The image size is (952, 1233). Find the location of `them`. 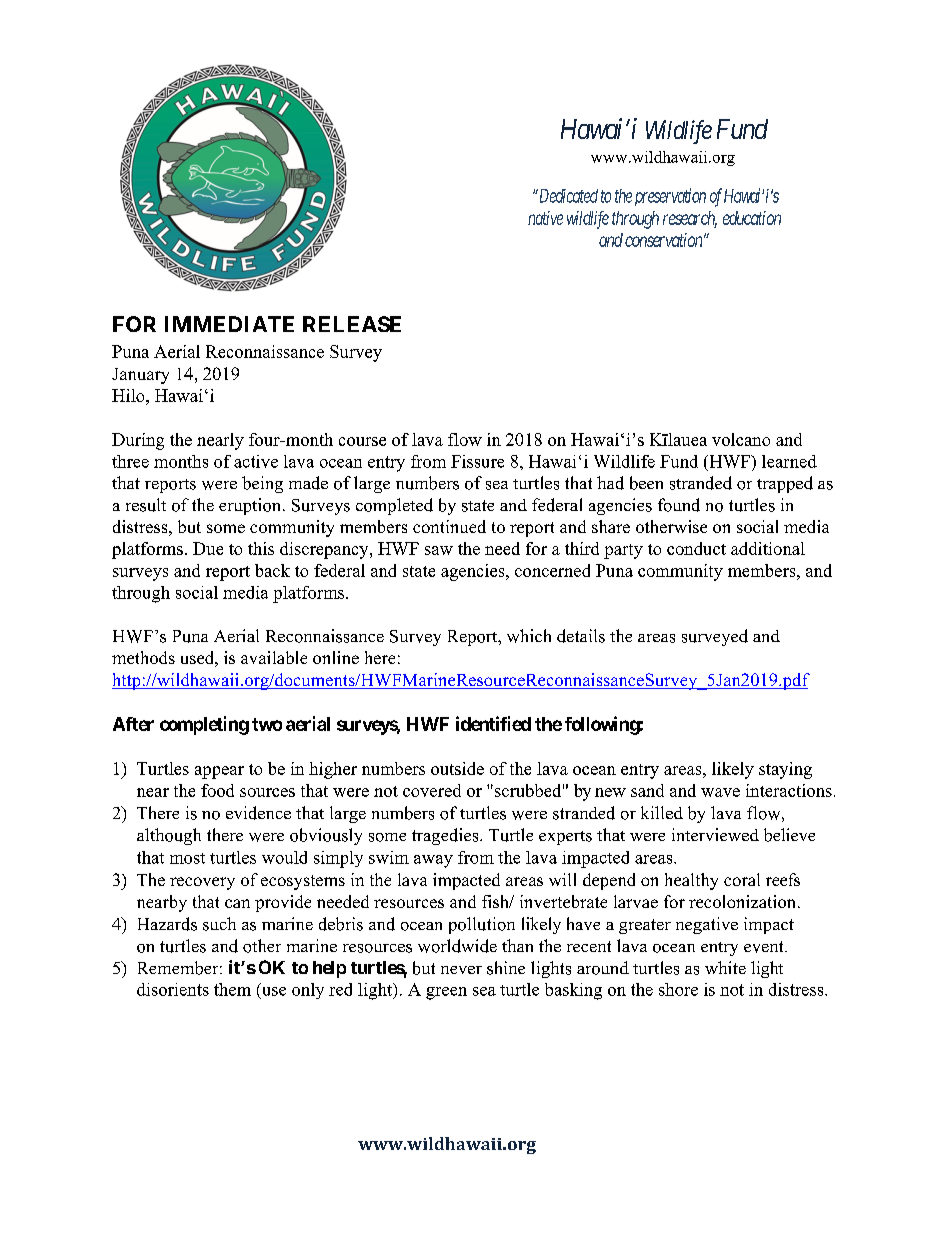

them is located at coordinates (232, 989).
